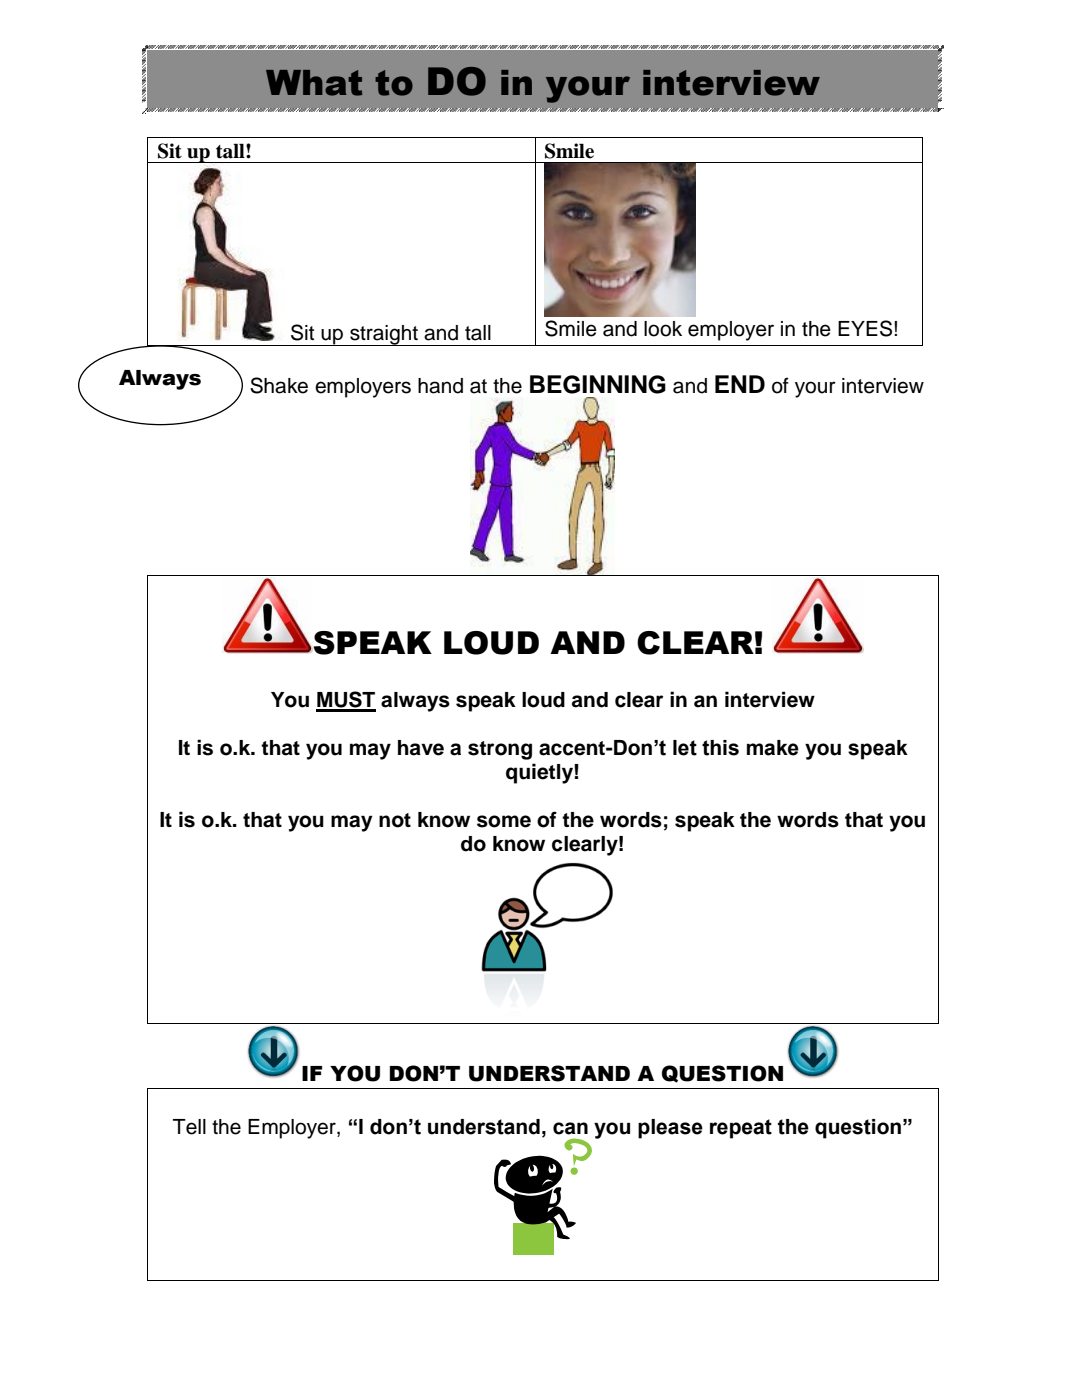 This screenshot has height=1384, width=1070. What do you see at coordinates (570, 1128) in the screenshot?
I see `can` at bounding box center [570, 1128].
